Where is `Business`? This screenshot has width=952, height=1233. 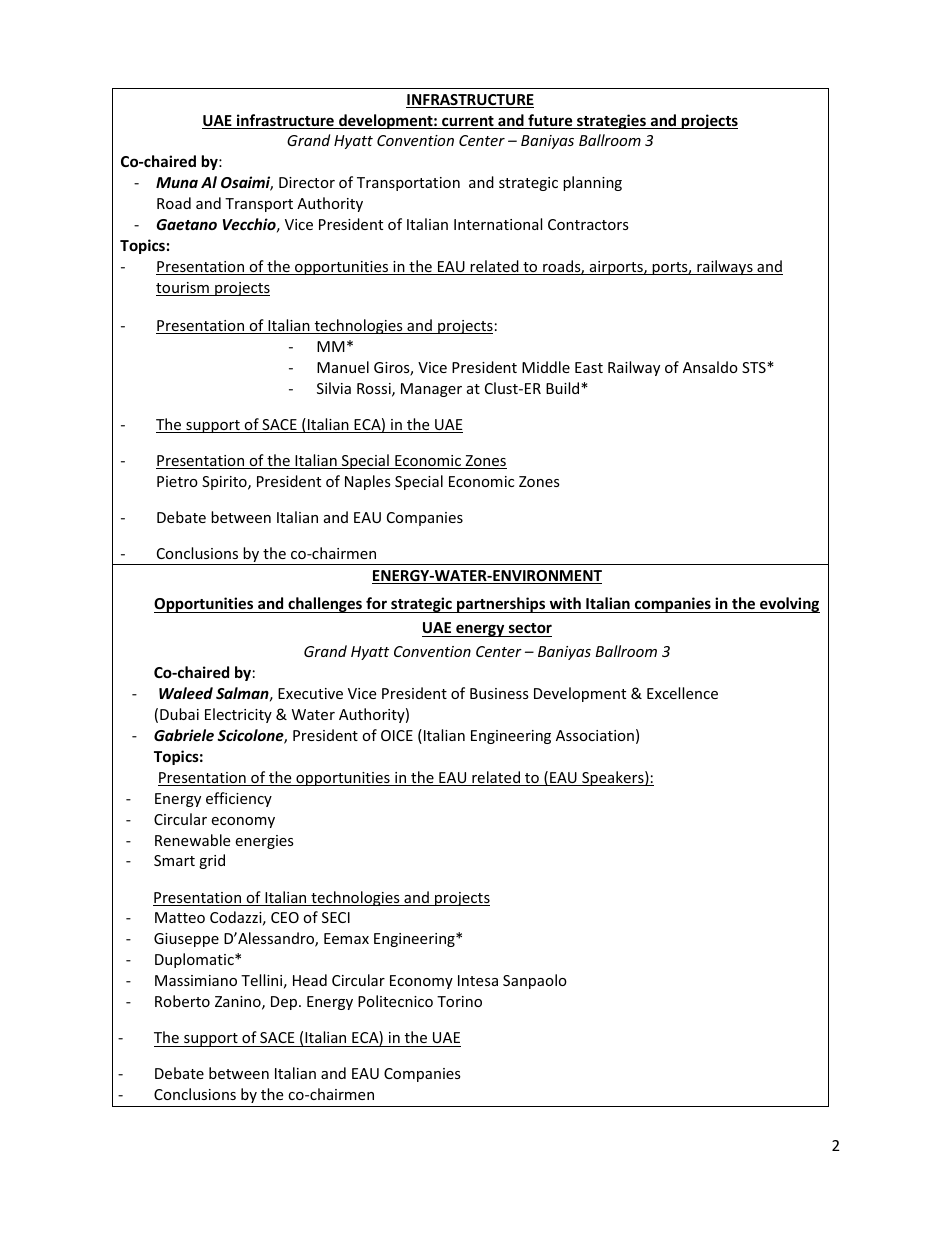
Business is located at coordinates (499, 693).
